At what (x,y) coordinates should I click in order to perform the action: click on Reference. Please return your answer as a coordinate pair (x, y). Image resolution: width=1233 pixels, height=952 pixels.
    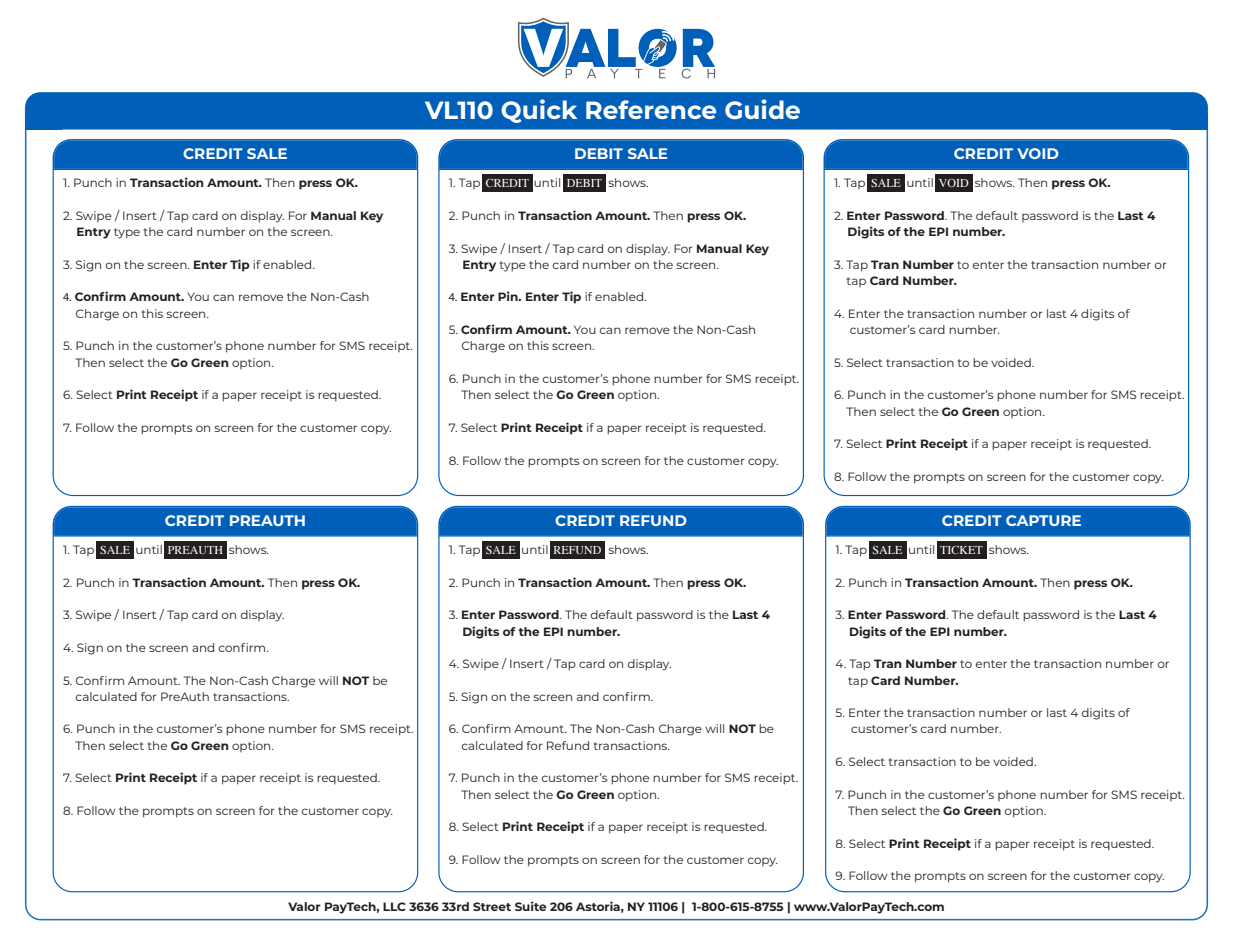
    Looking at the image, I should click on (651, 109).
